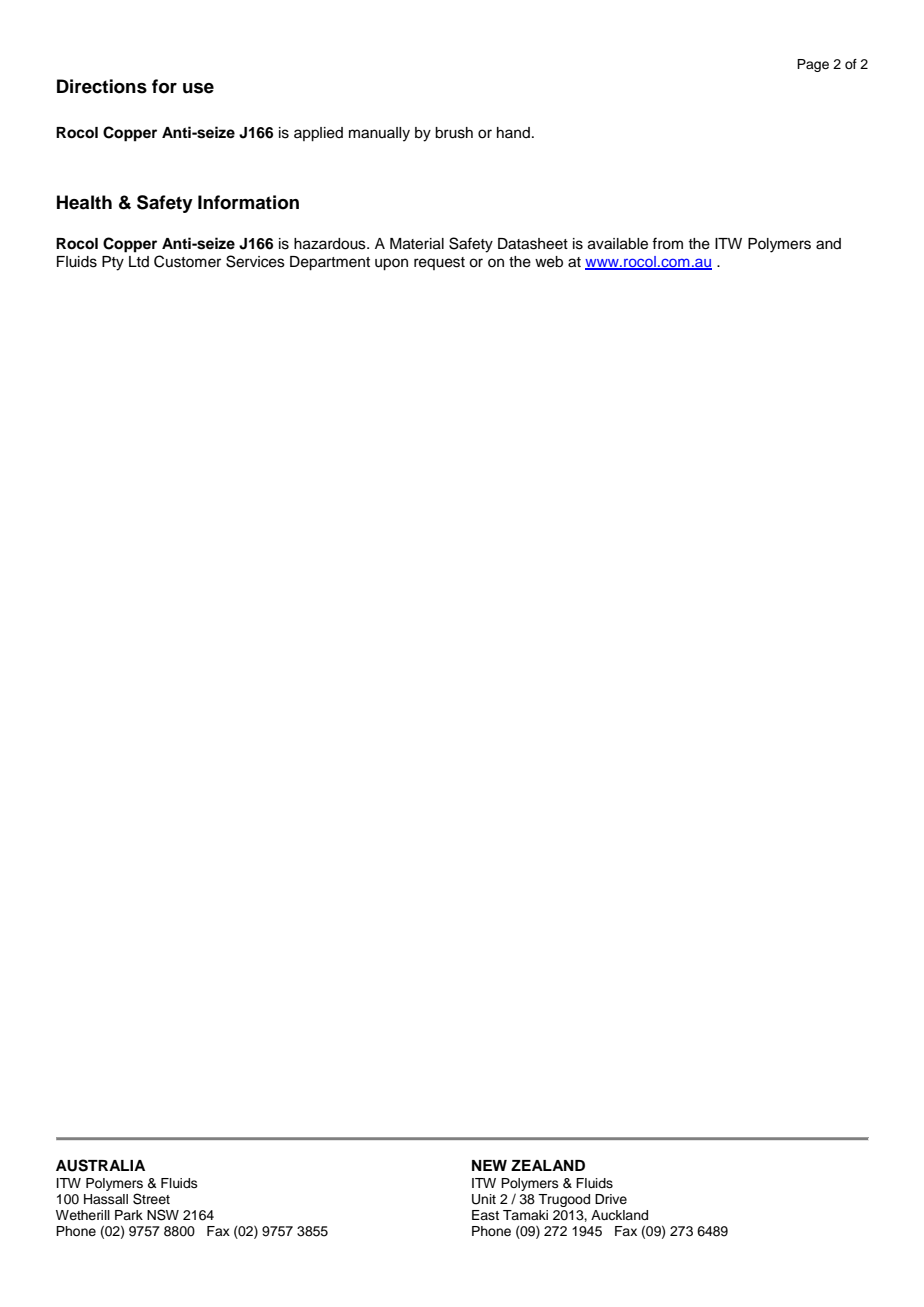 This image has height=1307, width=924. Describe the element at coordinates (454, 133) in the image. I see `brush` at that location.
